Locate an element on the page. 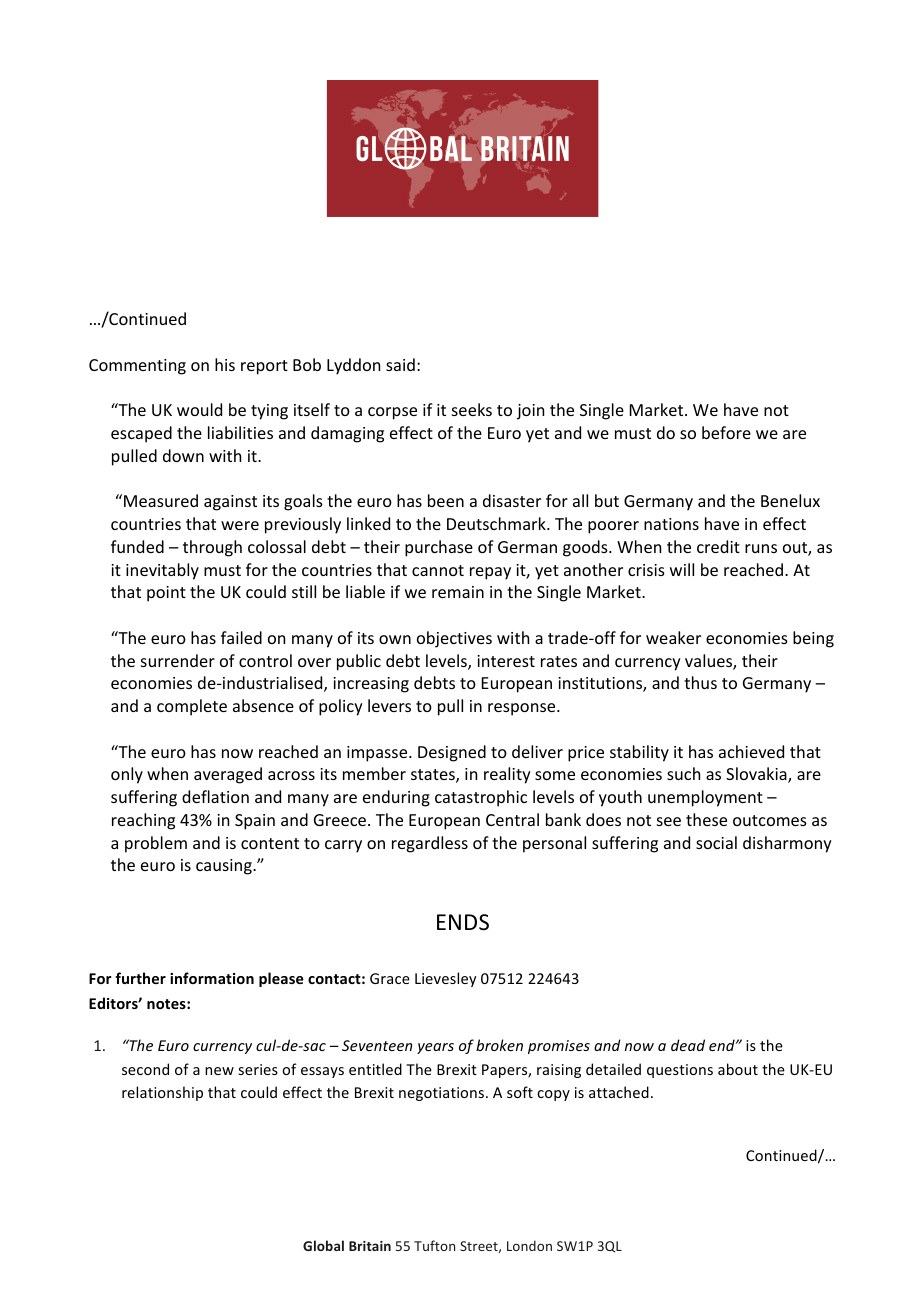 This document has height=1308, width=924. information is located at coordinates (212, 978).
